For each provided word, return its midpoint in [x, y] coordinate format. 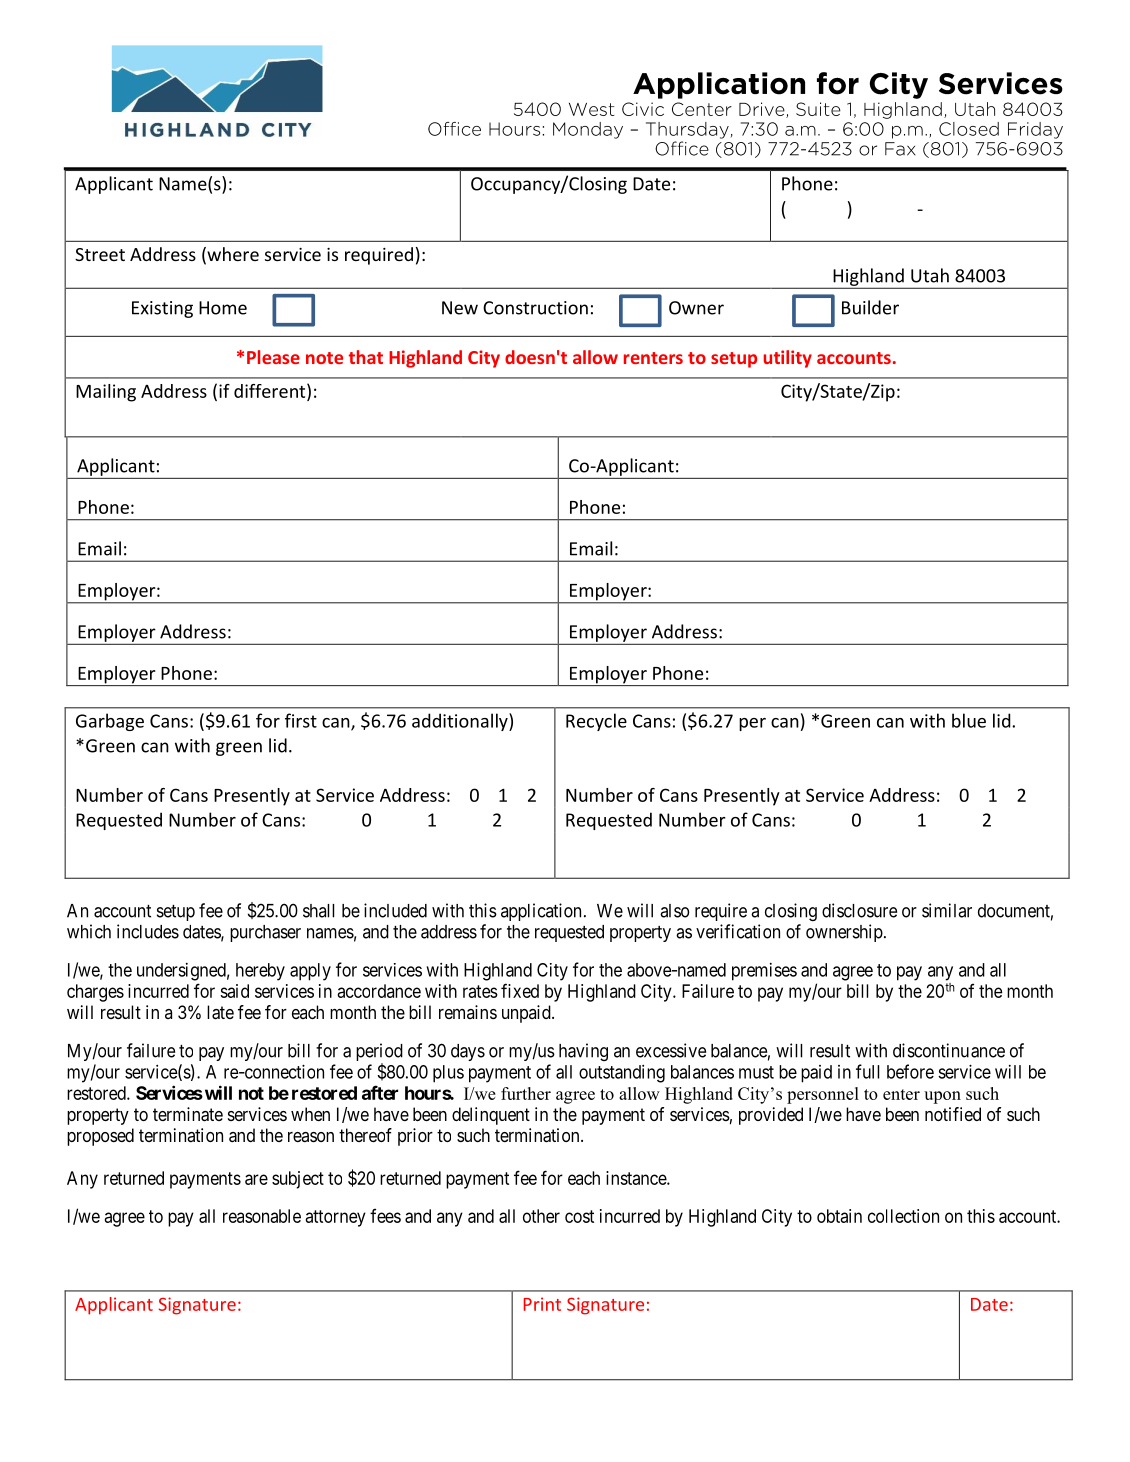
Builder [870, 307]
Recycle [596, 722]
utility [787, 359]
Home [223, 308]
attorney [335, 1218]
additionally [461, 722]
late [220, 1012]
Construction [535, 308]
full [867, 1071]
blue [969, 720]
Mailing [106, 393]
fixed [520, 990]
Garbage [110, 722]
